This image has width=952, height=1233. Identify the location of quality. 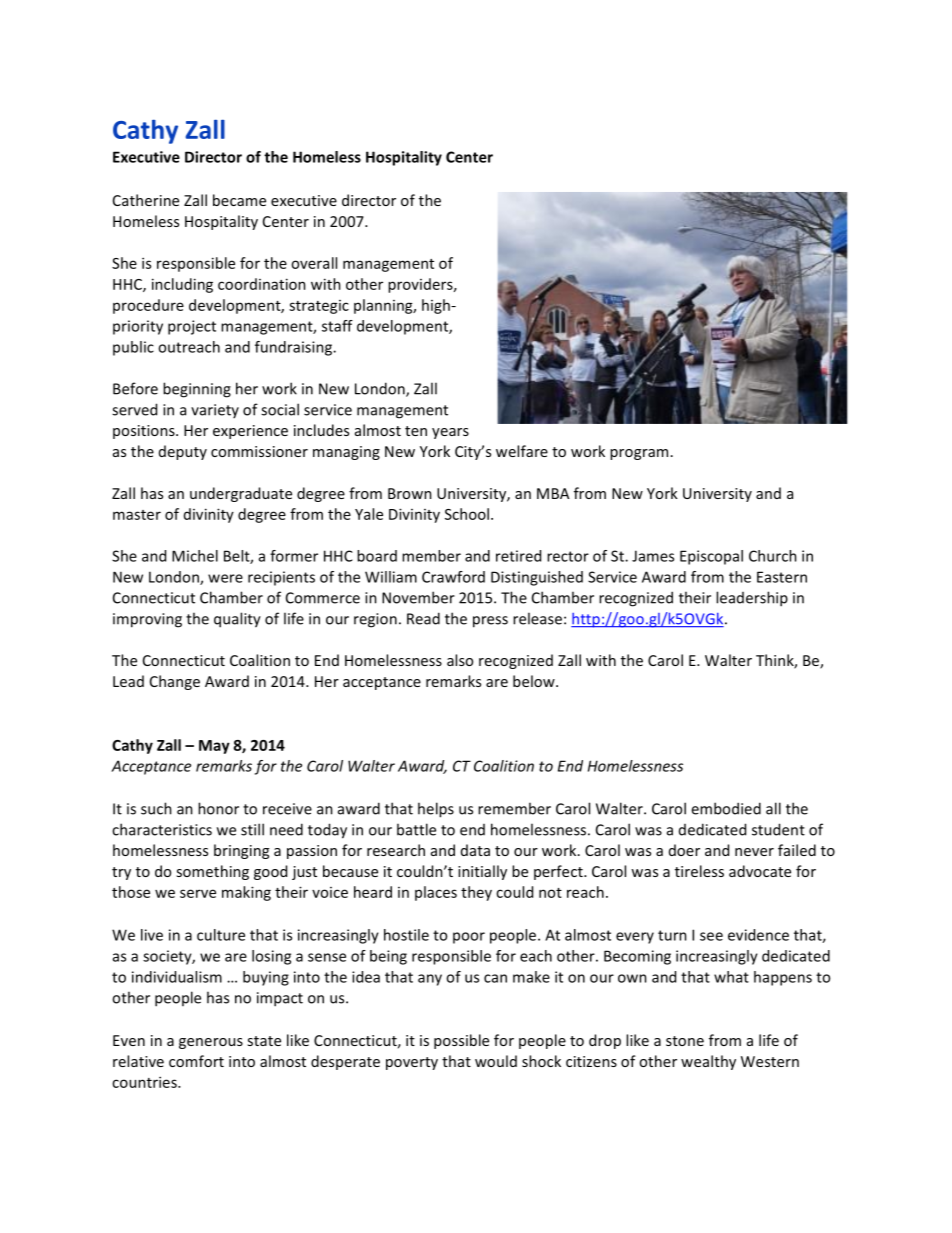
(237, 620).
